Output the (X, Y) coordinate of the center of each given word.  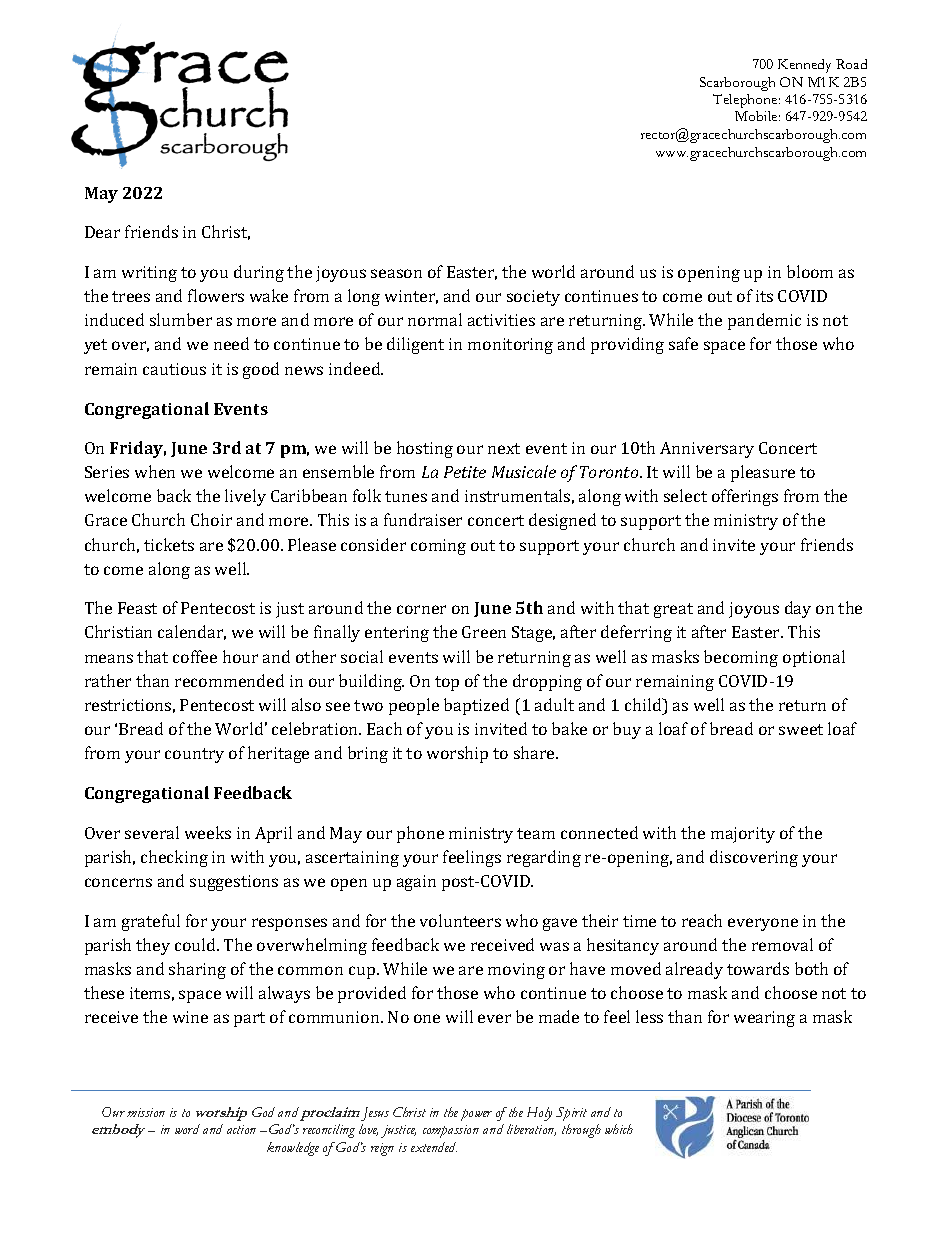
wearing (764, 1019)
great (673, 610)
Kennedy (804, 66)
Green (484, 632)
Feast (137, 608)
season (396, 273)
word (187, 1129)
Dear (102, 232)
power (476, 1115)
